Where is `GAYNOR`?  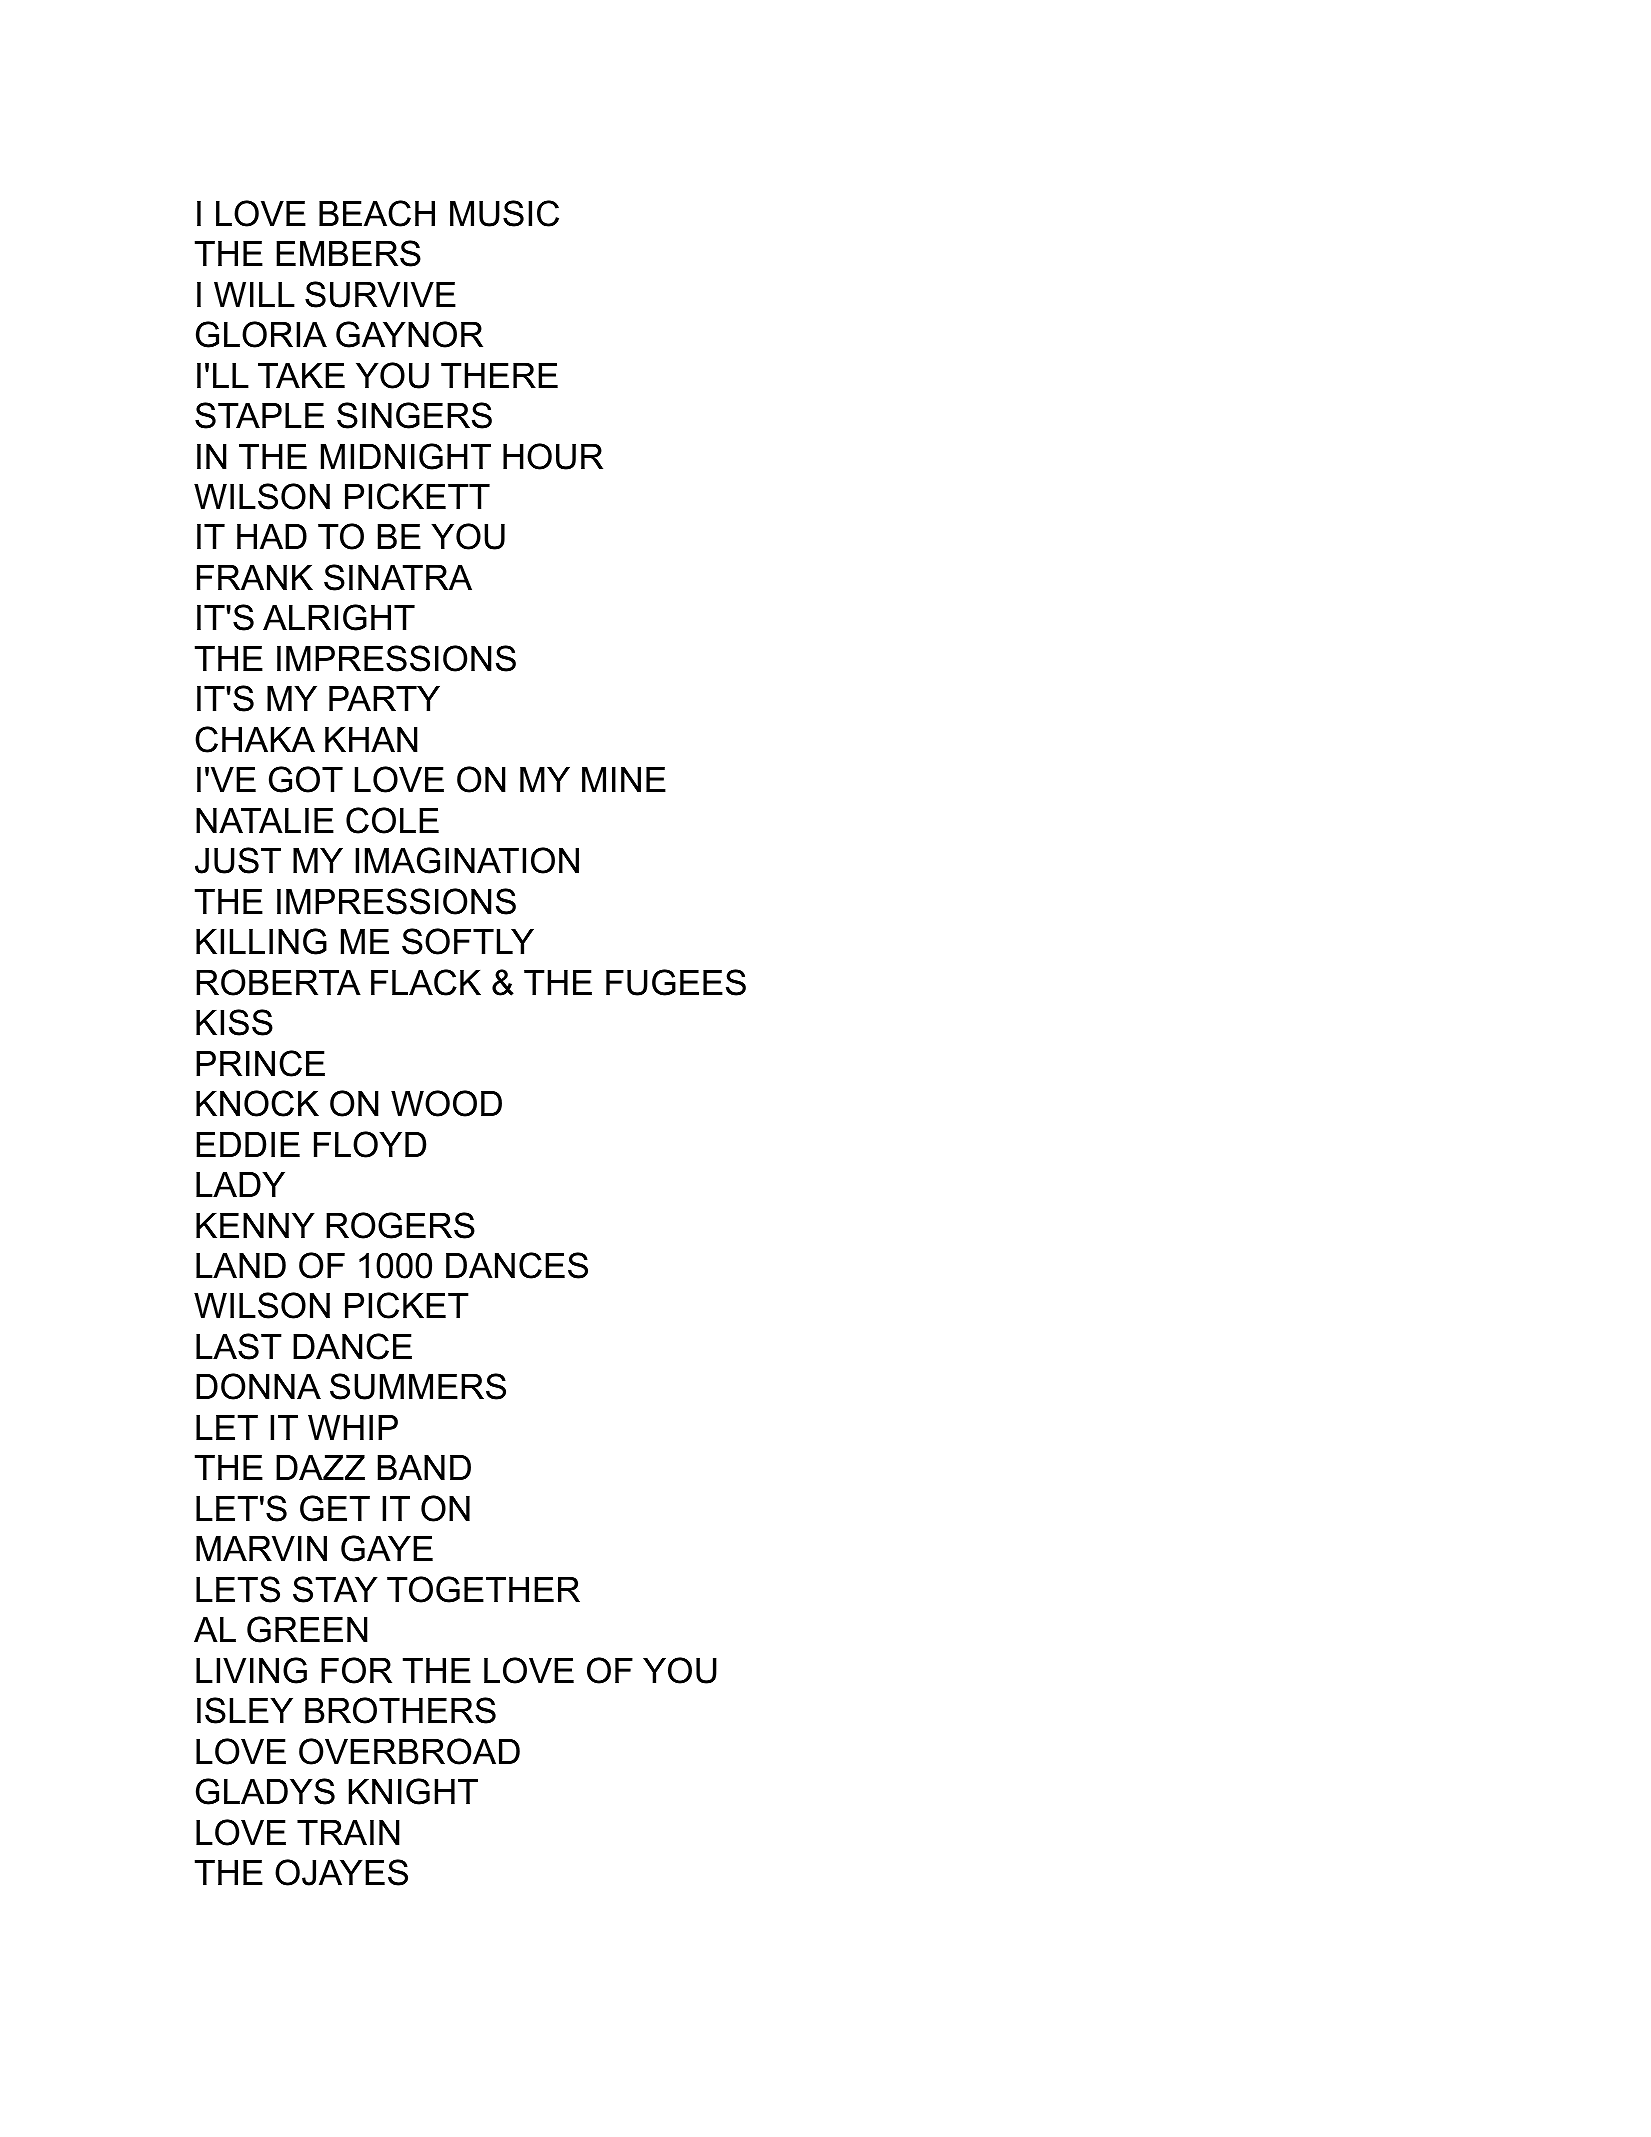
GAYNOR is located at coordinates (409, 334).
